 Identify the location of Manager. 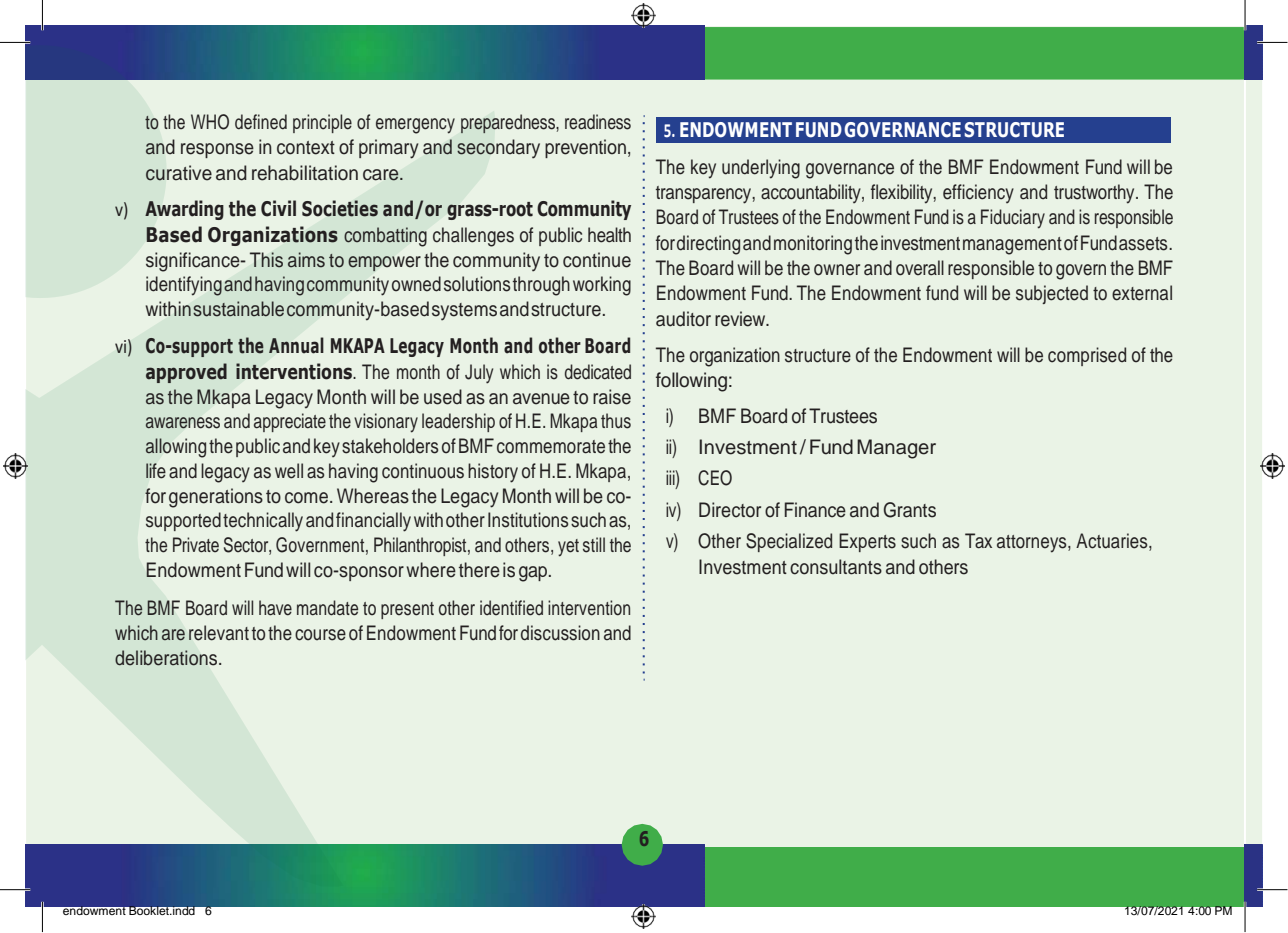
(896, 449).
